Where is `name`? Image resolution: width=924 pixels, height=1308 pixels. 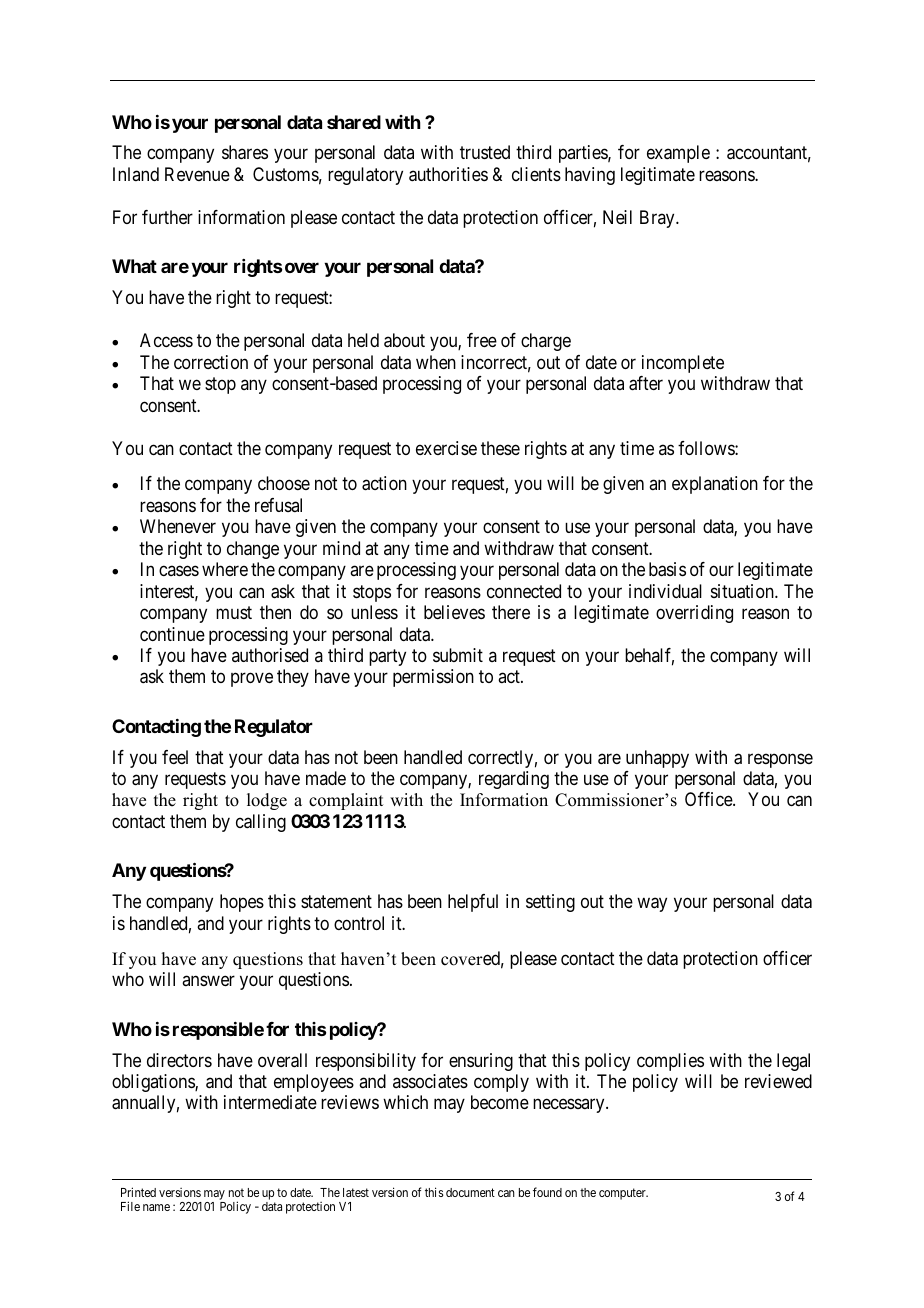 name is located at coordinates (156, 1207).
